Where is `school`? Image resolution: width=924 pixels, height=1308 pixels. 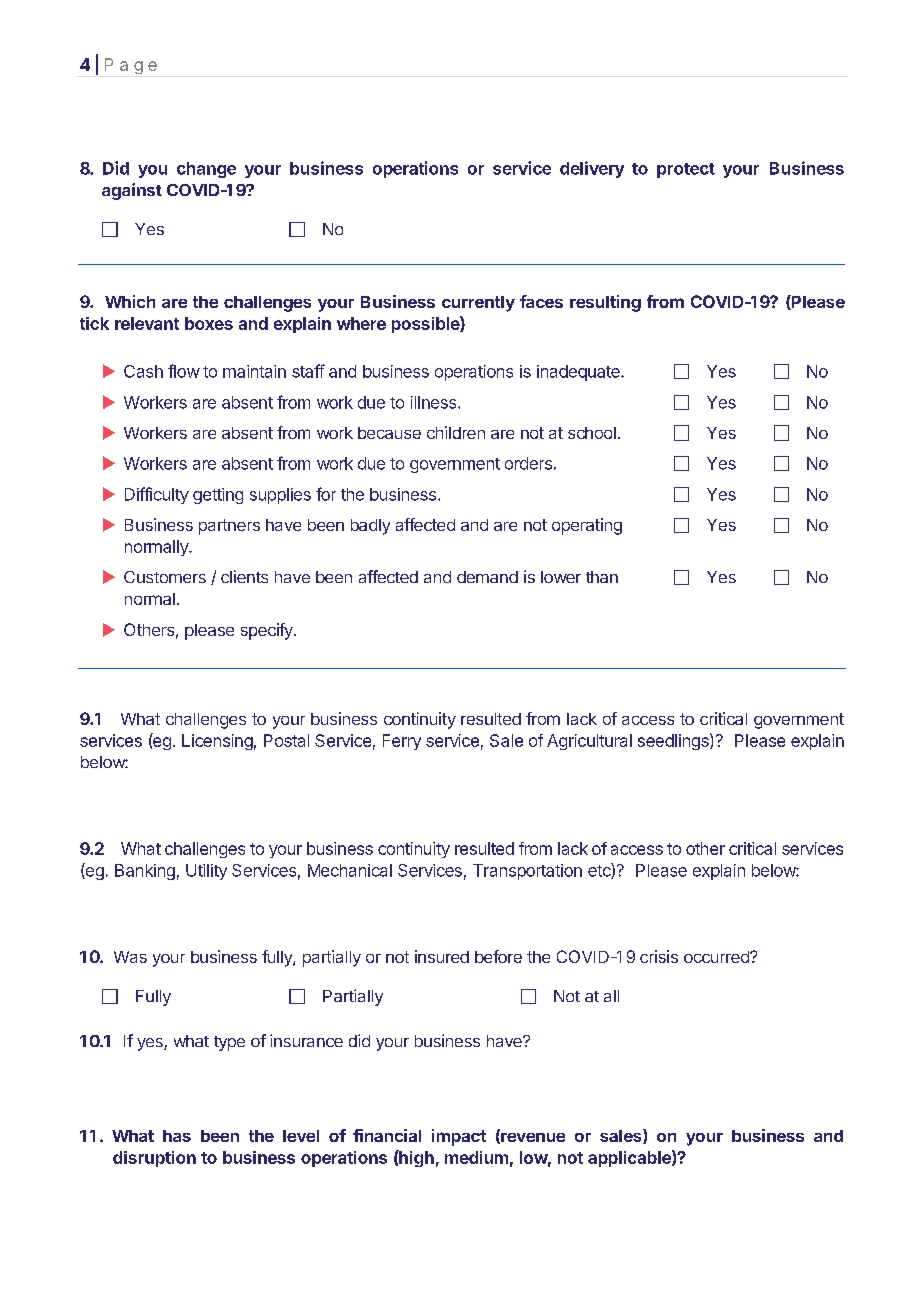
school is located at coordinates (592, 433).
